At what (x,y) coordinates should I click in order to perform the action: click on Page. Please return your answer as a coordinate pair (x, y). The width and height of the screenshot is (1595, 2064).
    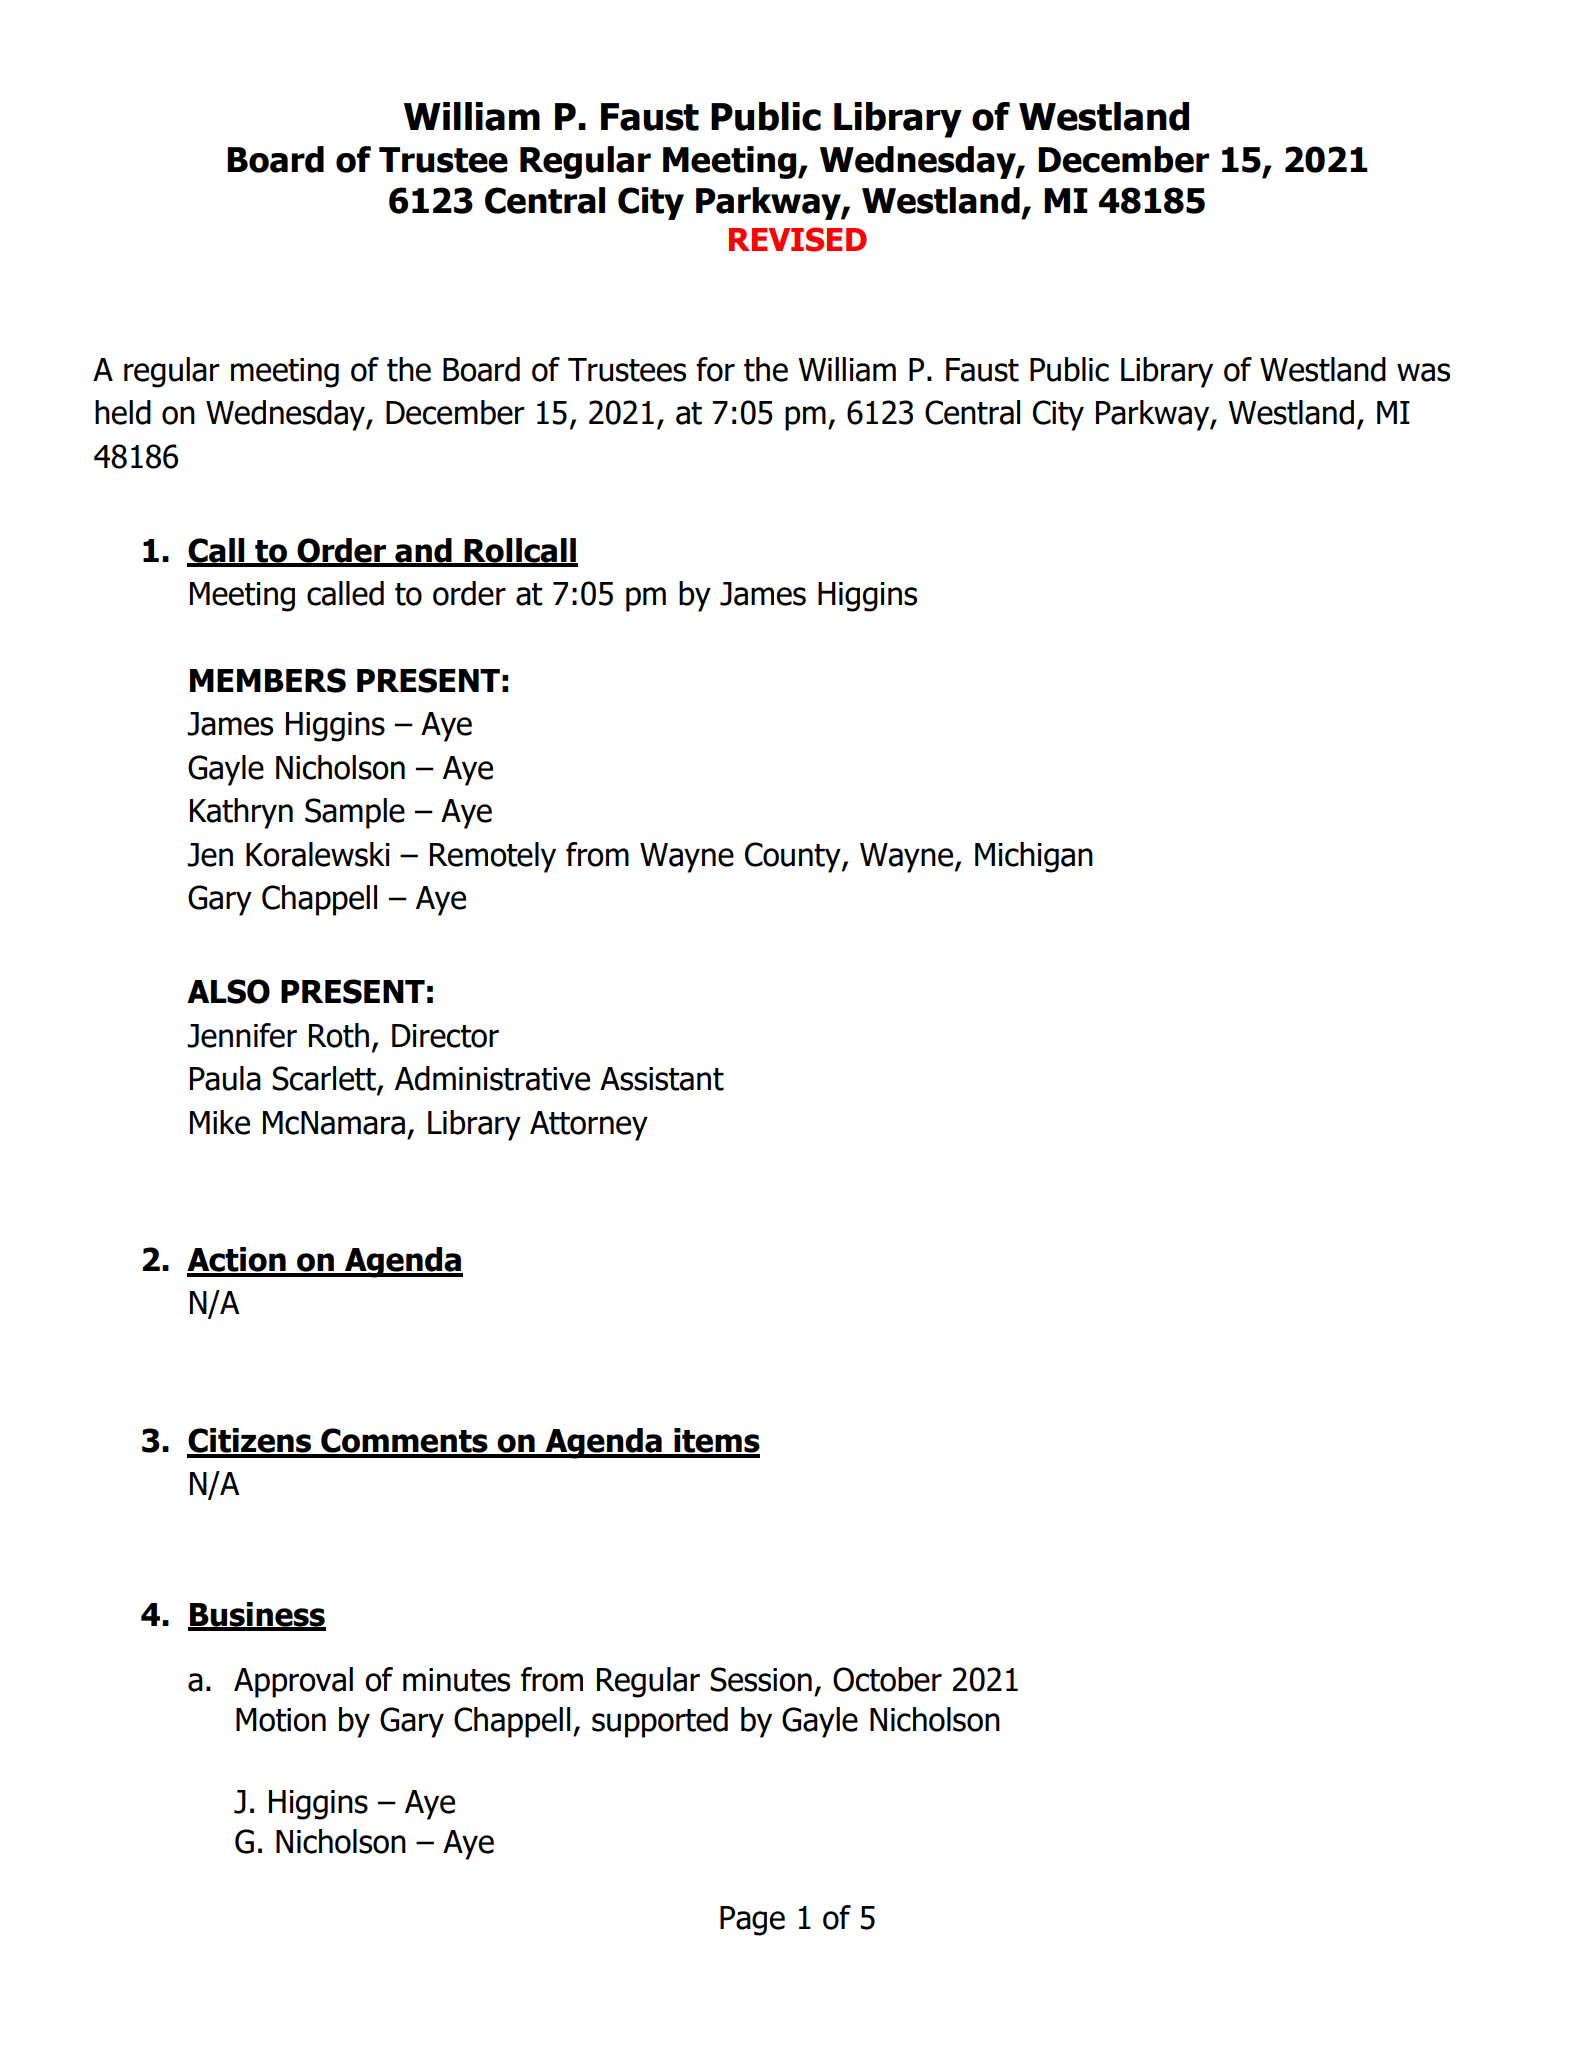
    Looking at the image, I should click on (752, 1921).
